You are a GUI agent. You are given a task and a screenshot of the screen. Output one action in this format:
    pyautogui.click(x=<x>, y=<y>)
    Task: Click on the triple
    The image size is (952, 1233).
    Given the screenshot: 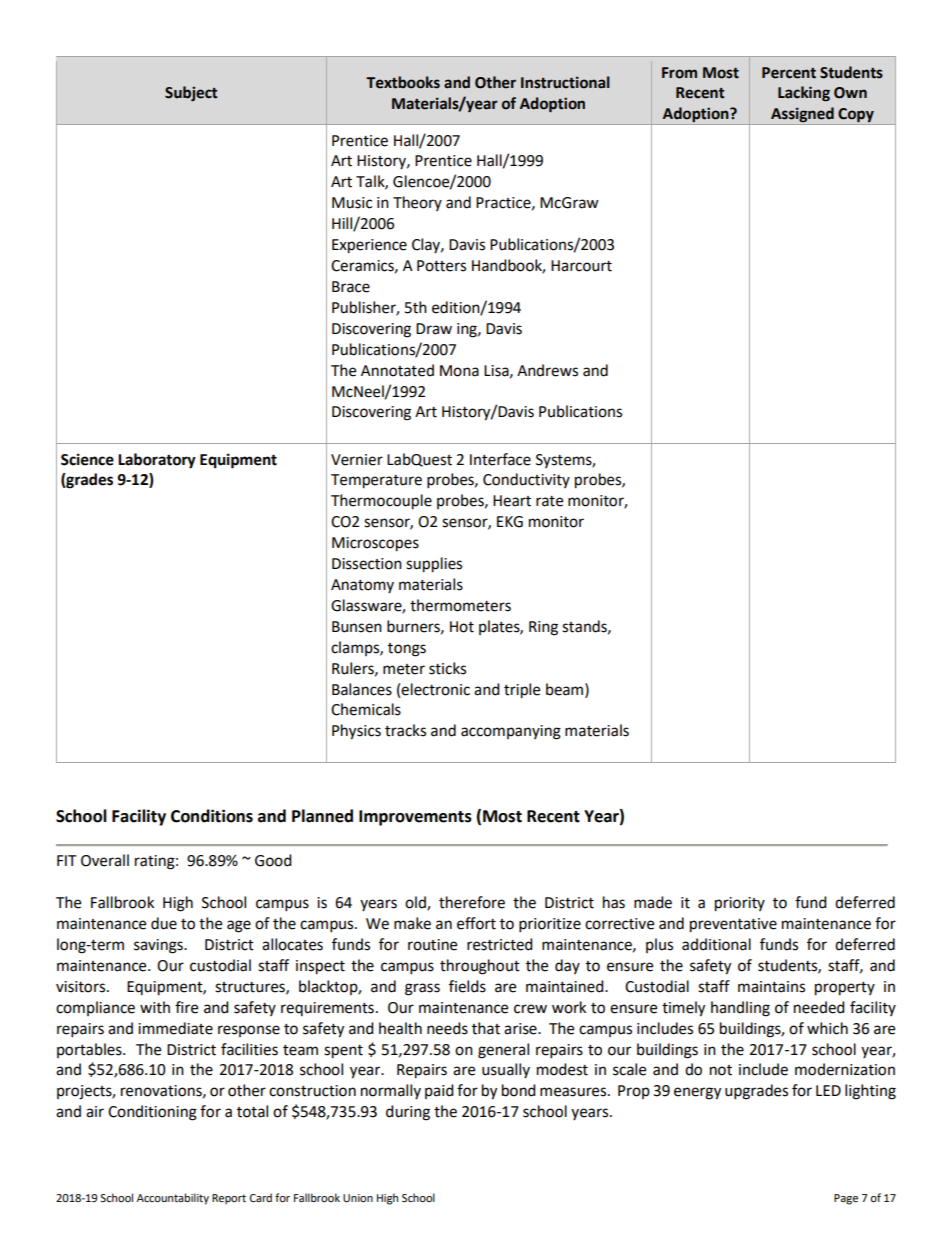 What is the action you would take?
    pyautogui.click(x=522, y=691)
